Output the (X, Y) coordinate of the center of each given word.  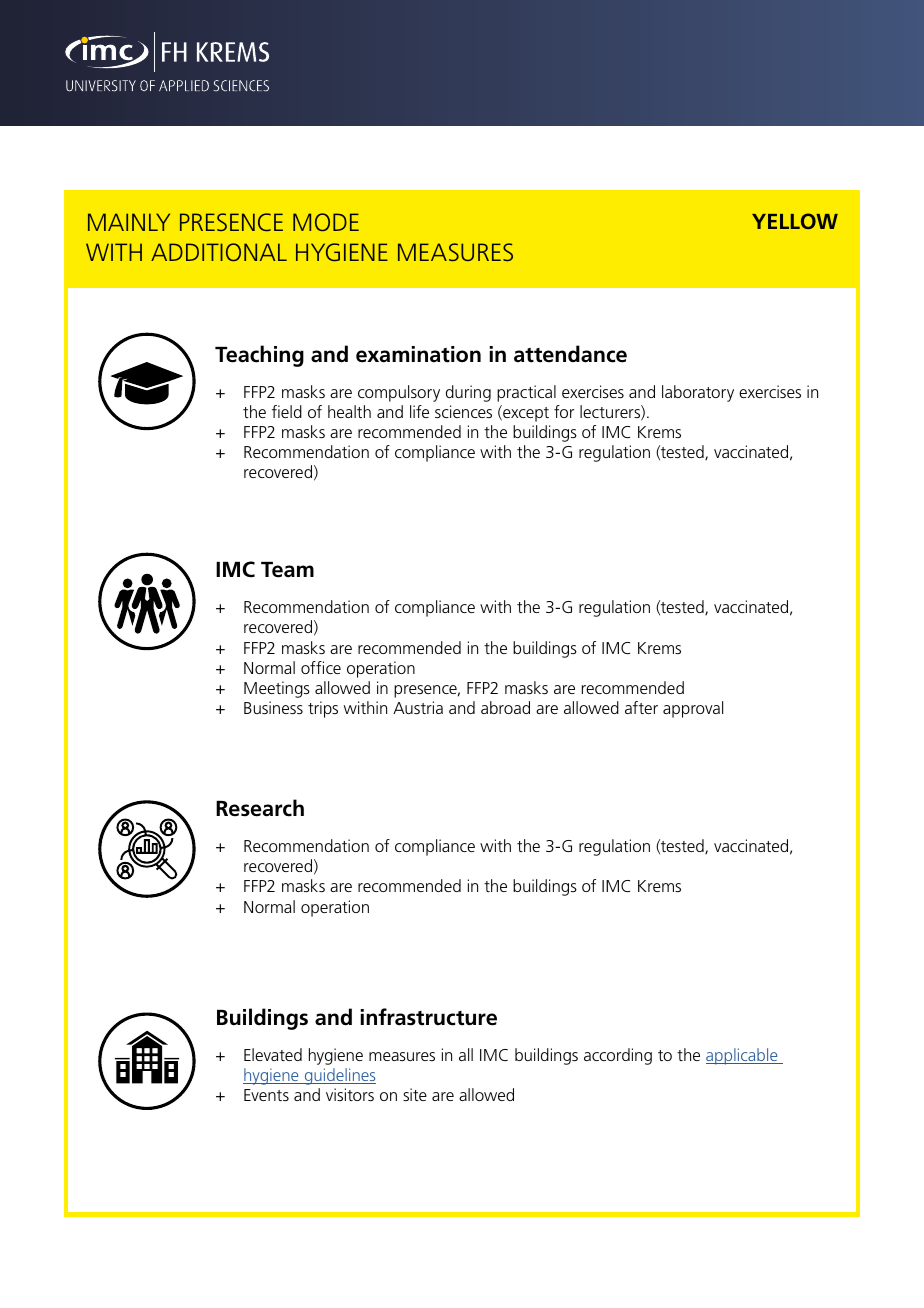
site (415, 1094)
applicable (743, 1056)
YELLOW (795, 221)
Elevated (273, 1054)
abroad (505, 707)
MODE (326, 222)
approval (693, 709)
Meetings (277, 689)
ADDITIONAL (219, 252)
